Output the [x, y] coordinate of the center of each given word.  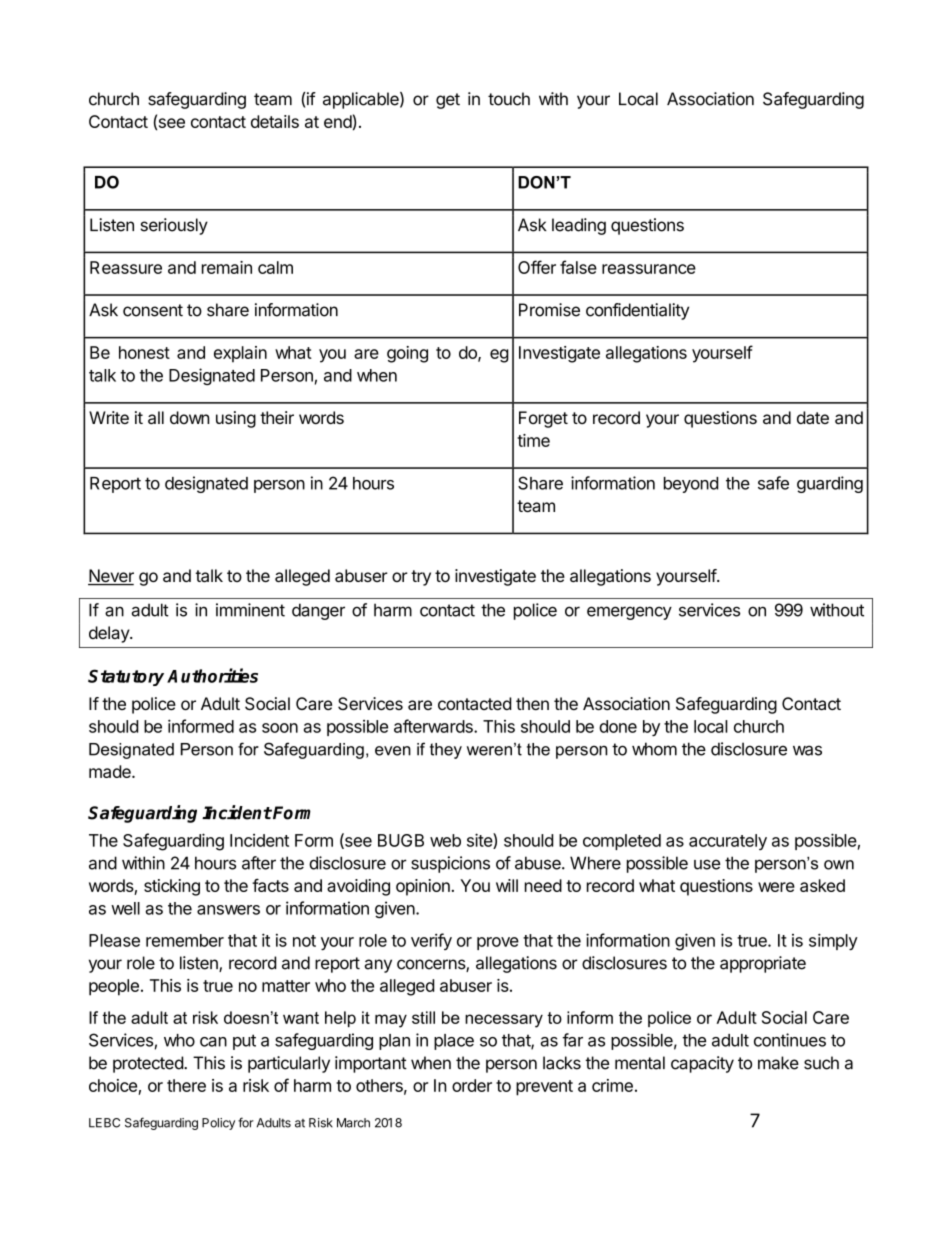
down [190, 417]
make [778, 1063]
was [807, 750]
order [472, 1085]
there [186, 1085]
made [111, 771]
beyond [691, 485]
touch [509, 99]
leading [579, 226]
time [533, 440]
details [275, 121]
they [446, 751]
